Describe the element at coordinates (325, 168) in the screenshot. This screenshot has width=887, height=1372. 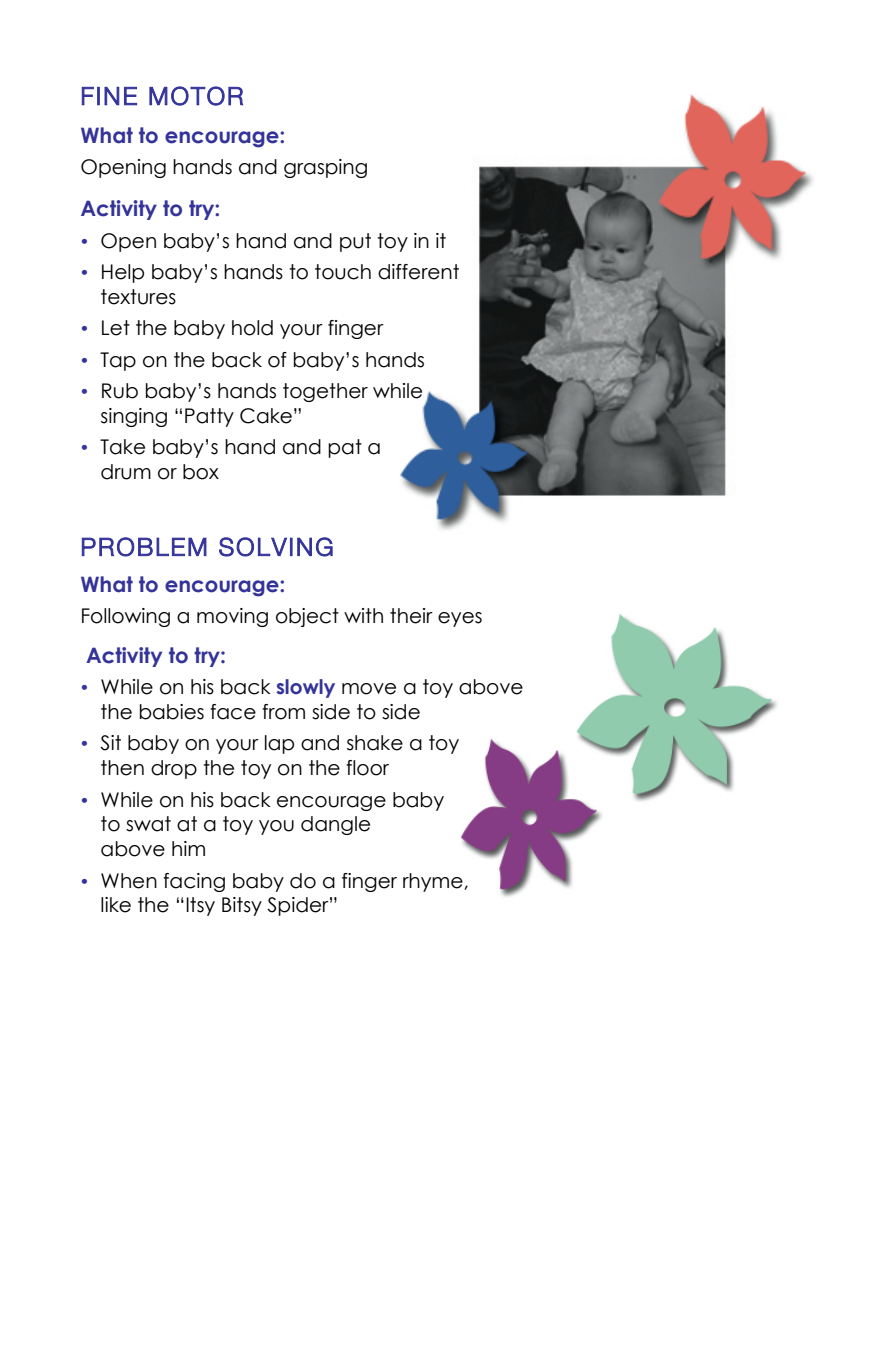
I see `grasping` at that location.
